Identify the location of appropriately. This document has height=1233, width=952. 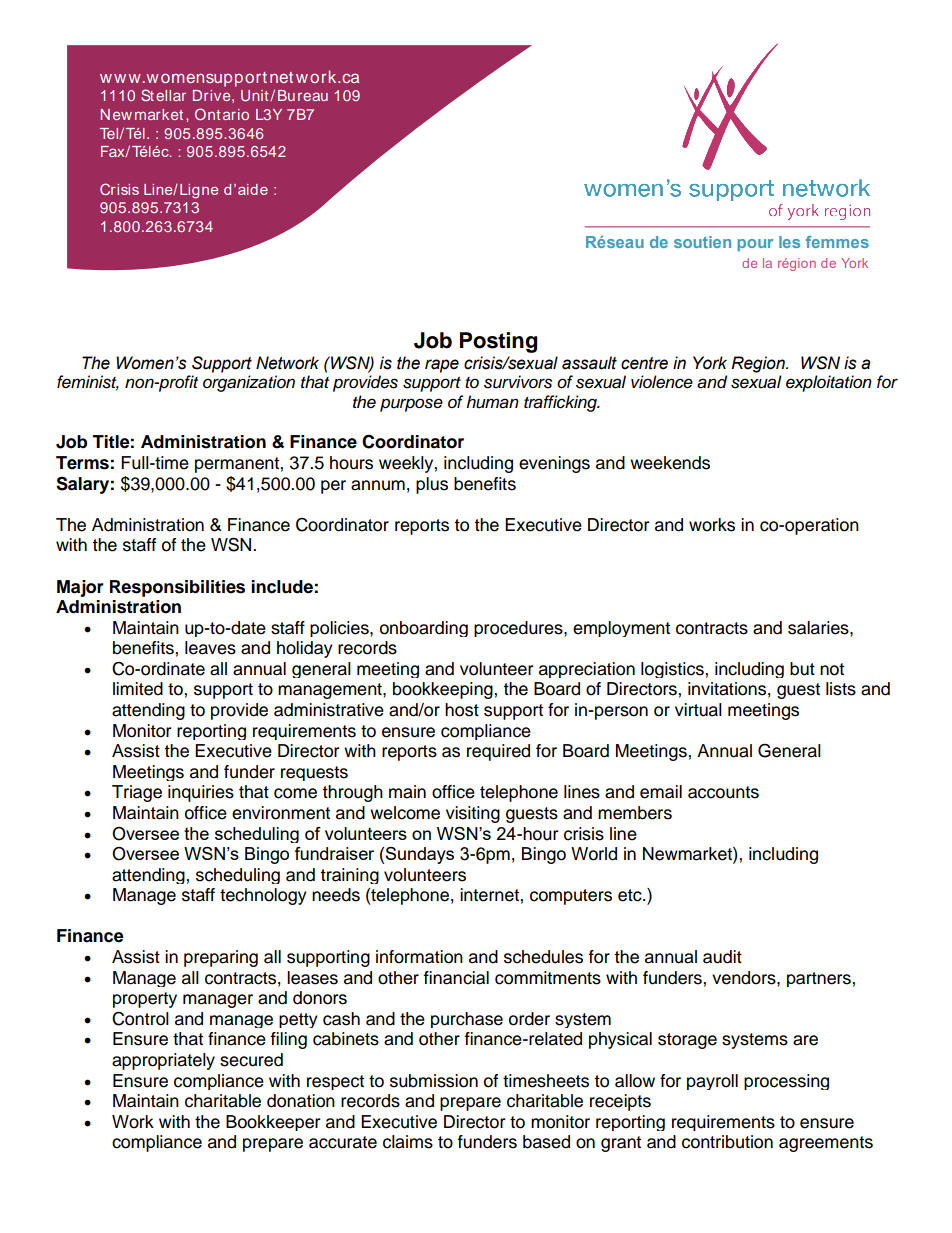
(163, 1061).
